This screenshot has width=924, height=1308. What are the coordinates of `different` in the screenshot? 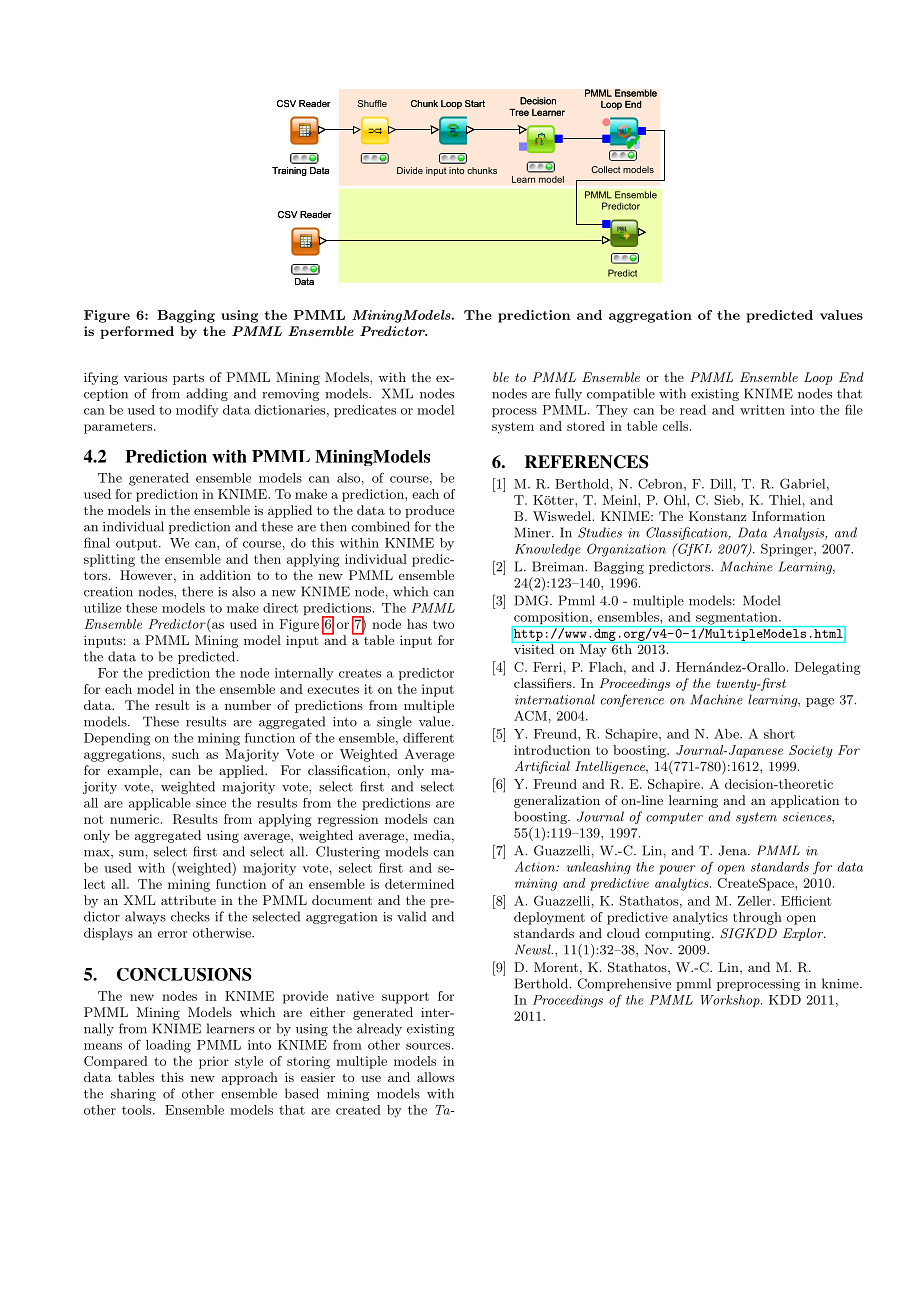 It's located at (428, 737).
